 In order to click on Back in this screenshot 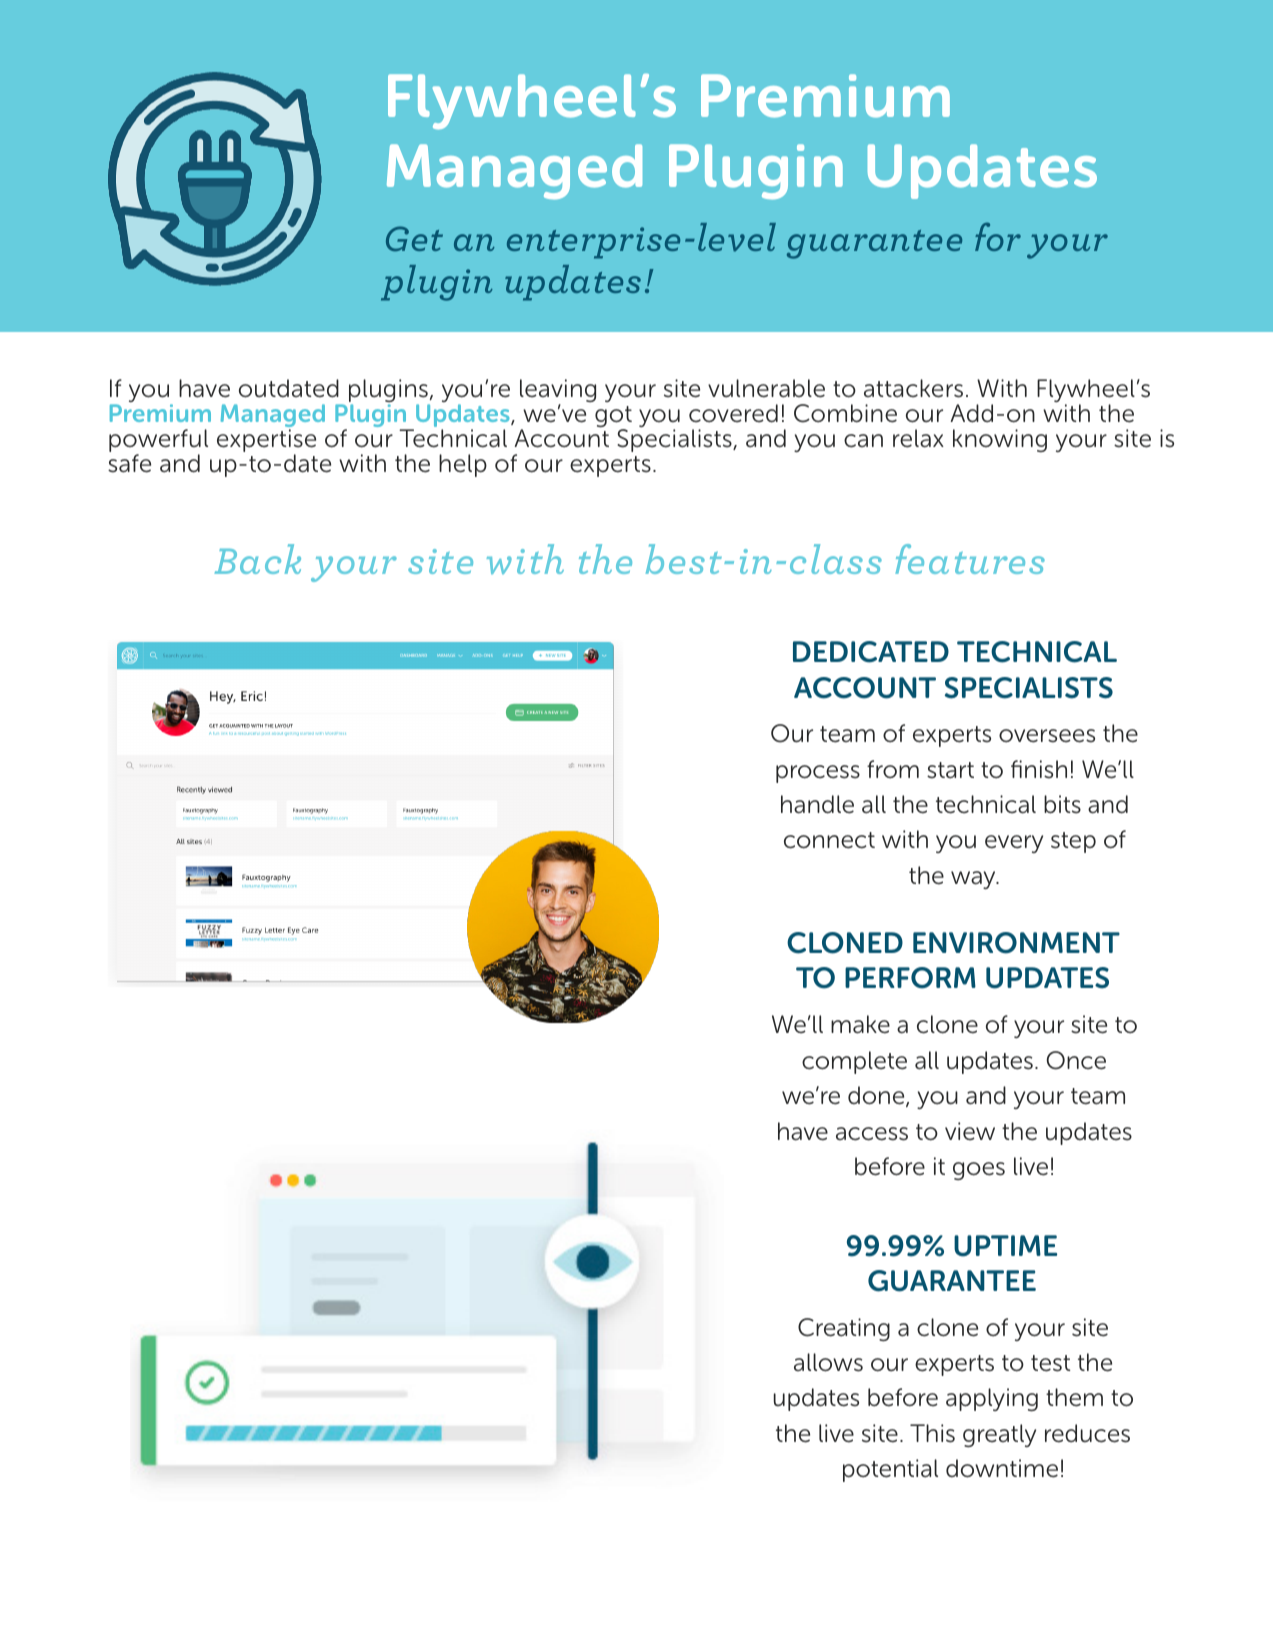, I will do `click(257, 559)`.
